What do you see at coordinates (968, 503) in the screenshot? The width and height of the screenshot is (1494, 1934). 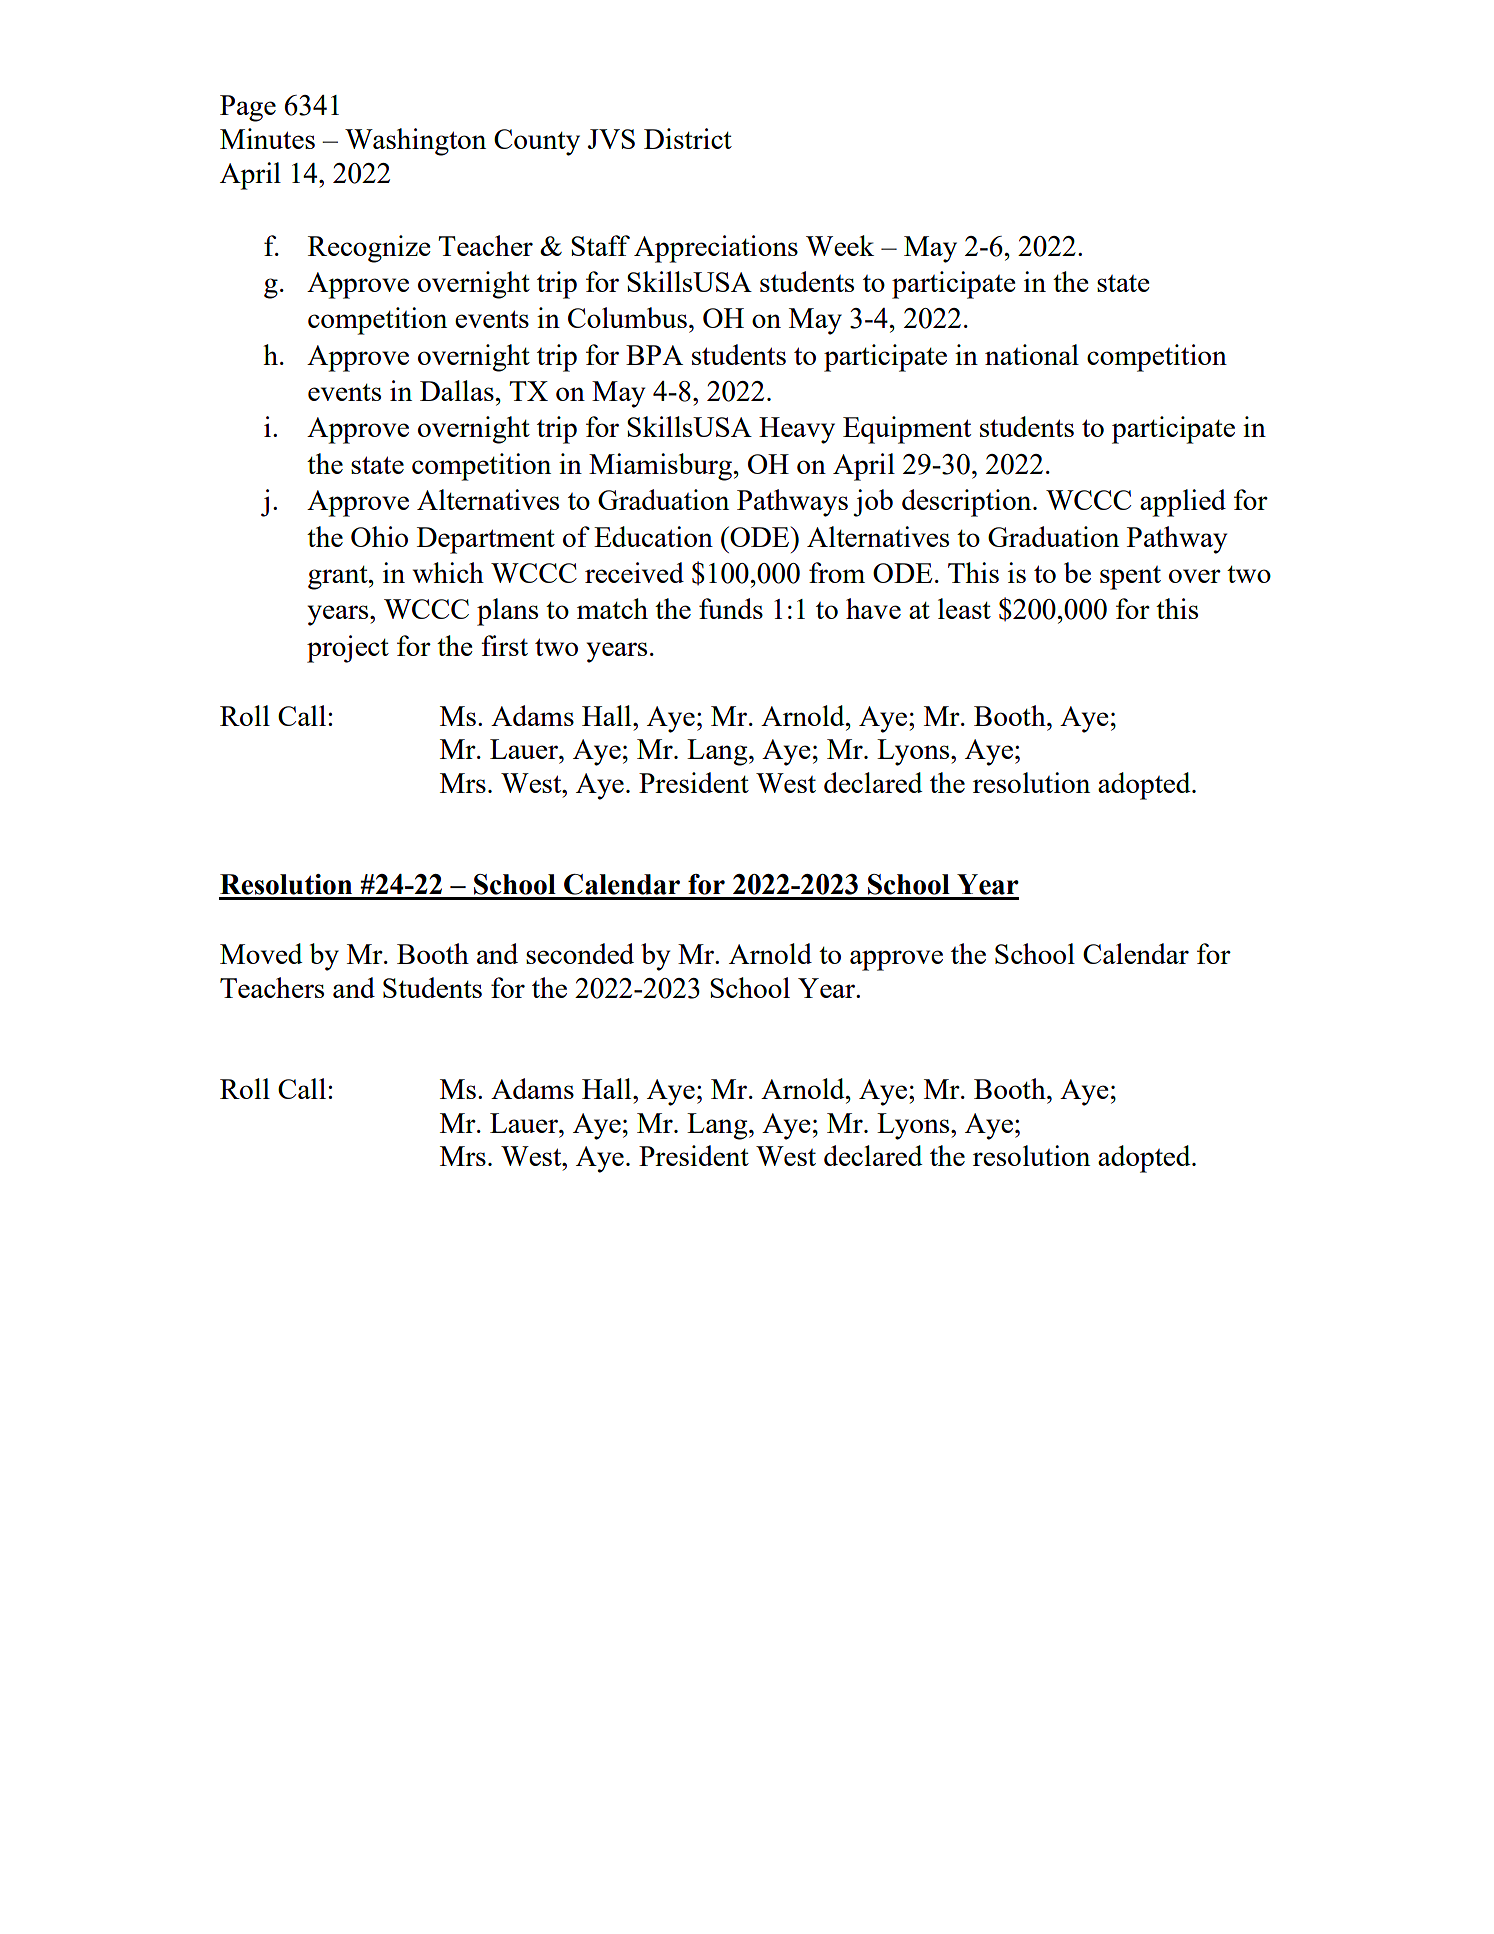 I see `description` at bounding box center [968, 503].
